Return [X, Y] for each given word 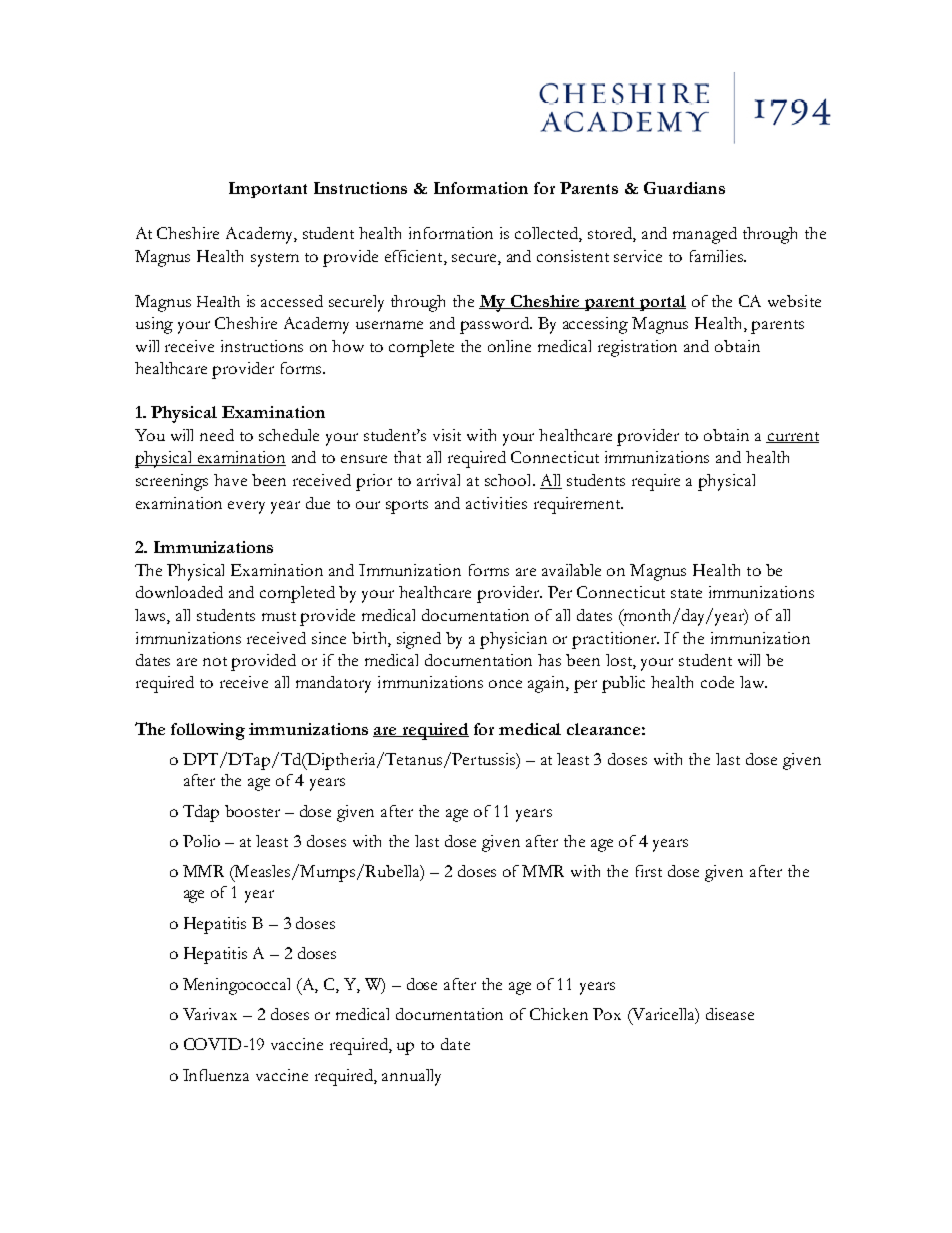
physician [513, 640]
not [215, 661]
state [686, 593]
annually [411, 1077]
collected [548, 234]
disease [730, 1014]
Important [268, 190]
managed [705, 235]
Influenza [216, 1075]
